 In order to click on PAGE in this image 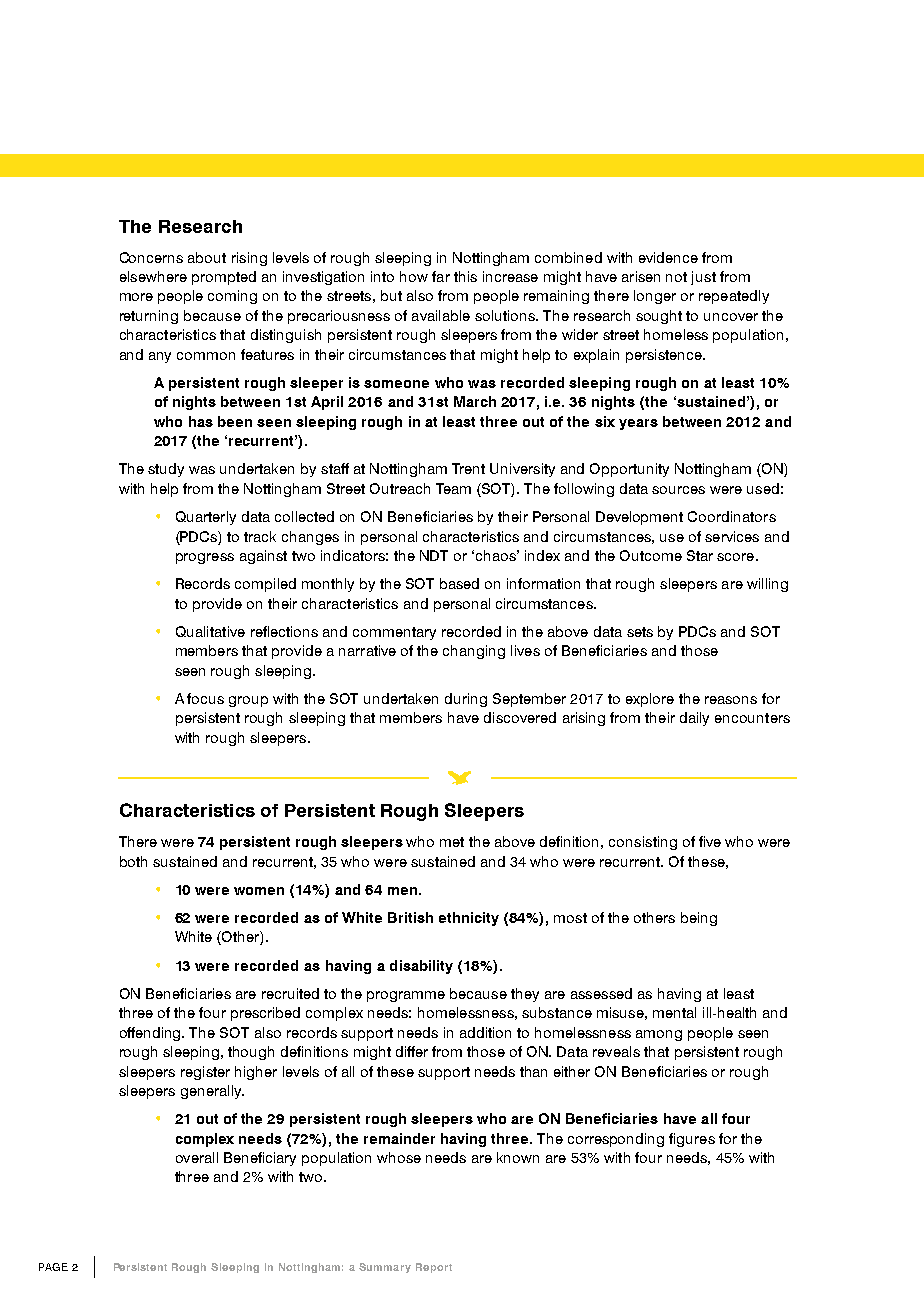, I will do `click(53, 1267)`.
